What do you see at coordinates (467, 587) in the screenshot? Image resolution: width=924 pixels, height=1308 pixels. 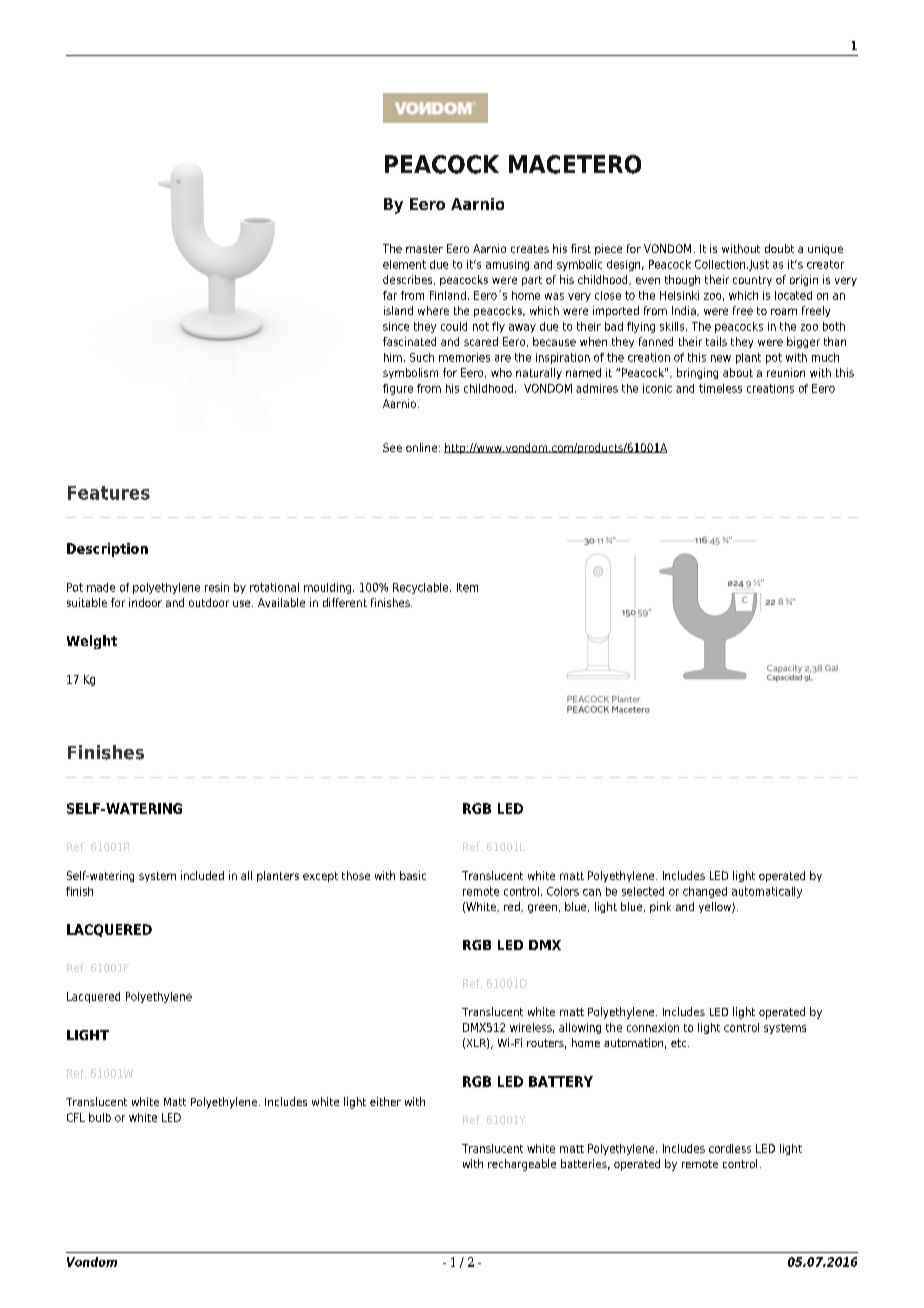 I see `Item` at bounding box center [467, 587].
